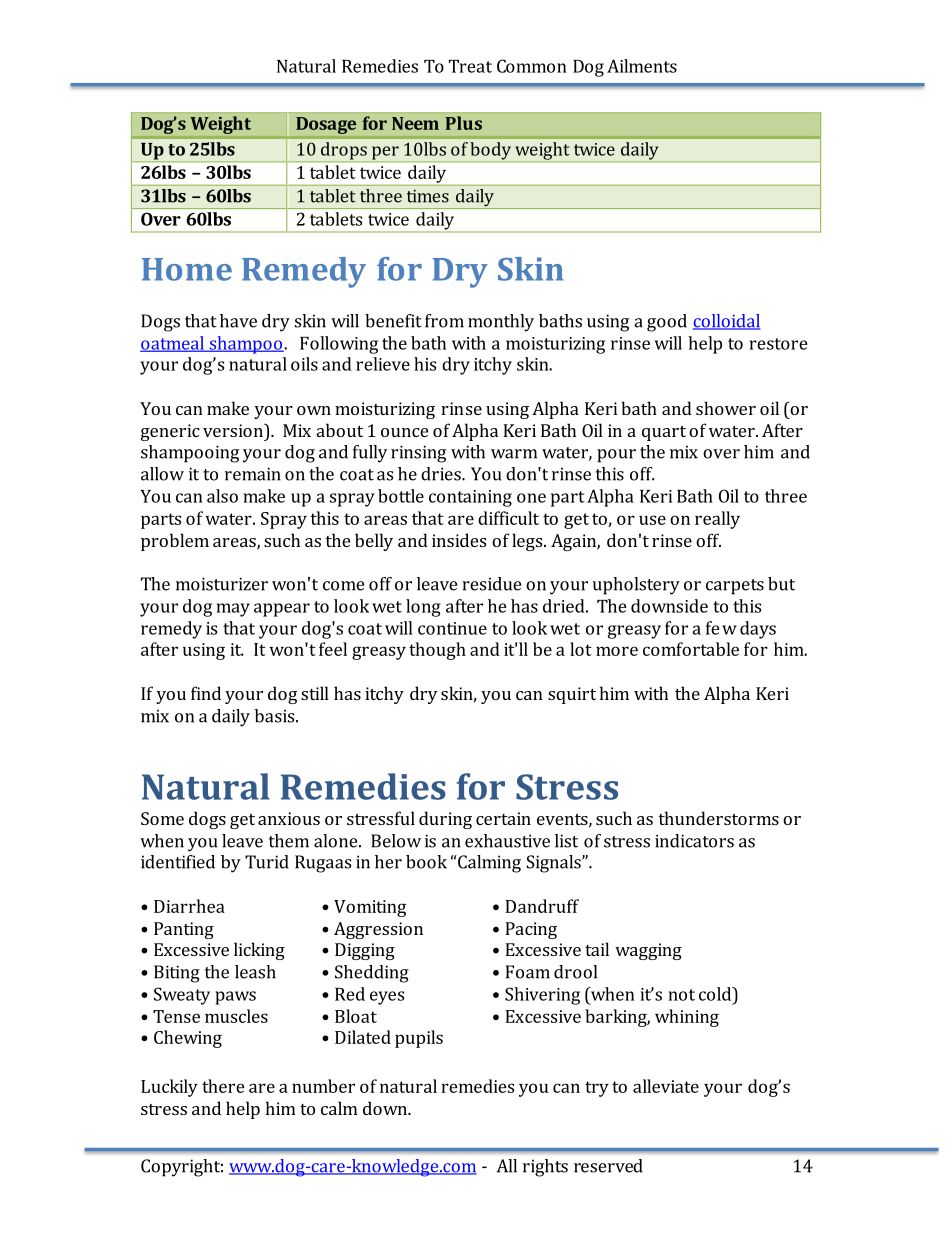  I want to click on rights, so click(545, 1168).
